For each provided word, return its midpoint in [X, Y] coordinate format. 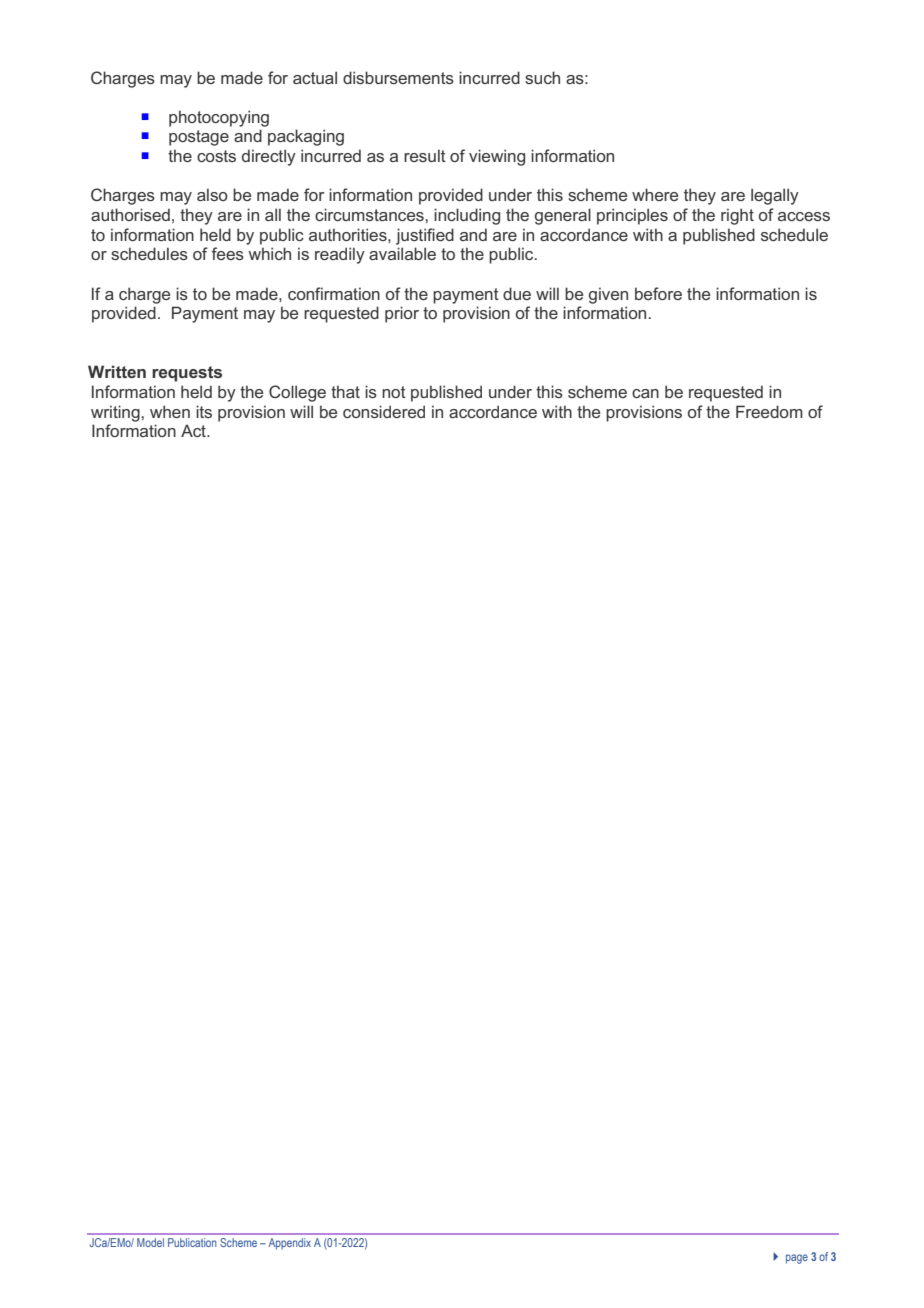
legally [775, 196]
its [204, 411]
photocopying [219, 118]
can [645, 393]
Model [150, 1242]
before [658, 293]
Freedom [769, 411]
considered [384, 411]
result [425, 155]
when [170, 411]
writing [116, 413]
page [797, 1259]
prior [402, 314]
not [394, 392]
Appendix [290, 1244]
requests [187, 374]
